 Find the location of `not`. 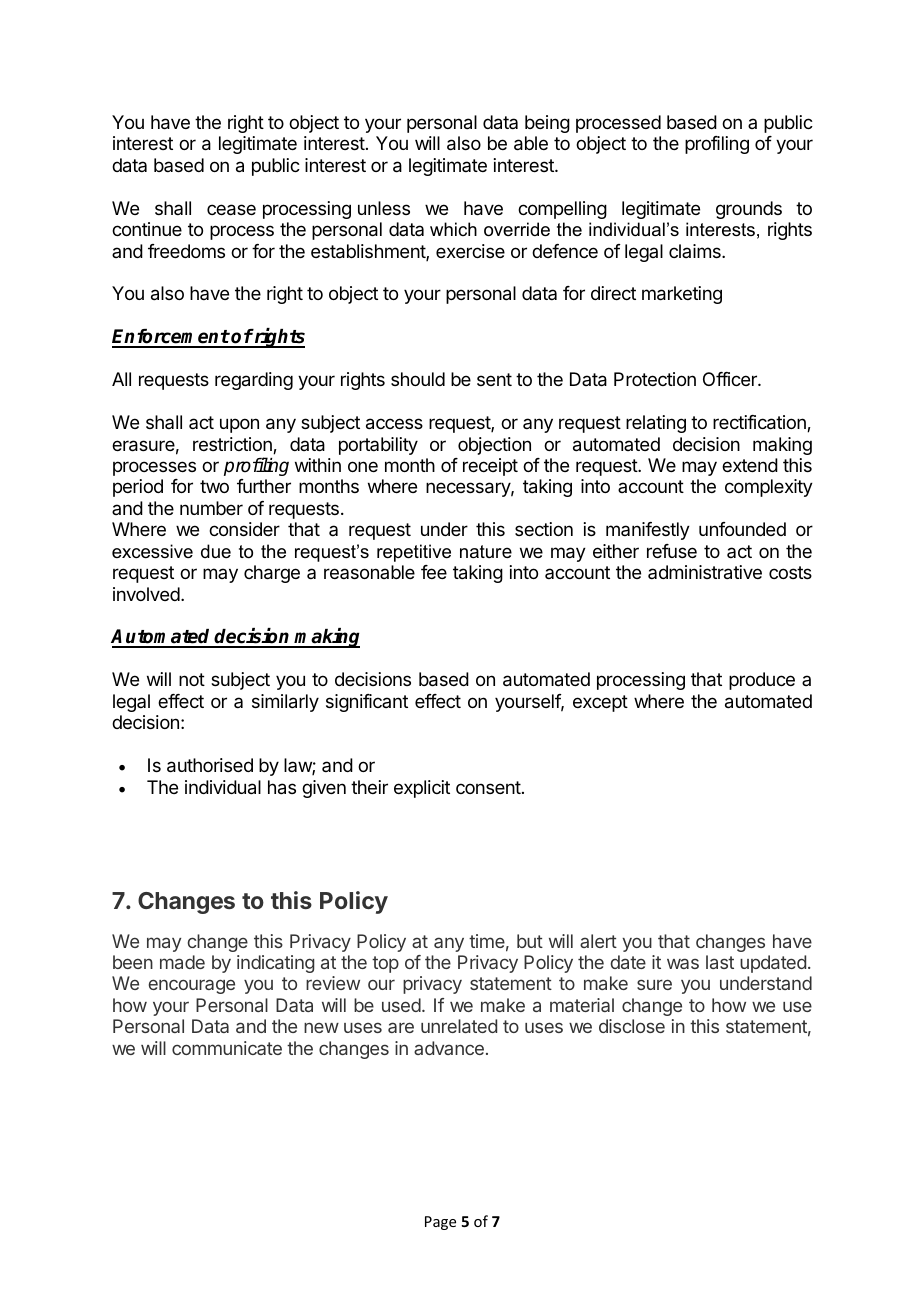

not is located at coordinates (192, 679).
